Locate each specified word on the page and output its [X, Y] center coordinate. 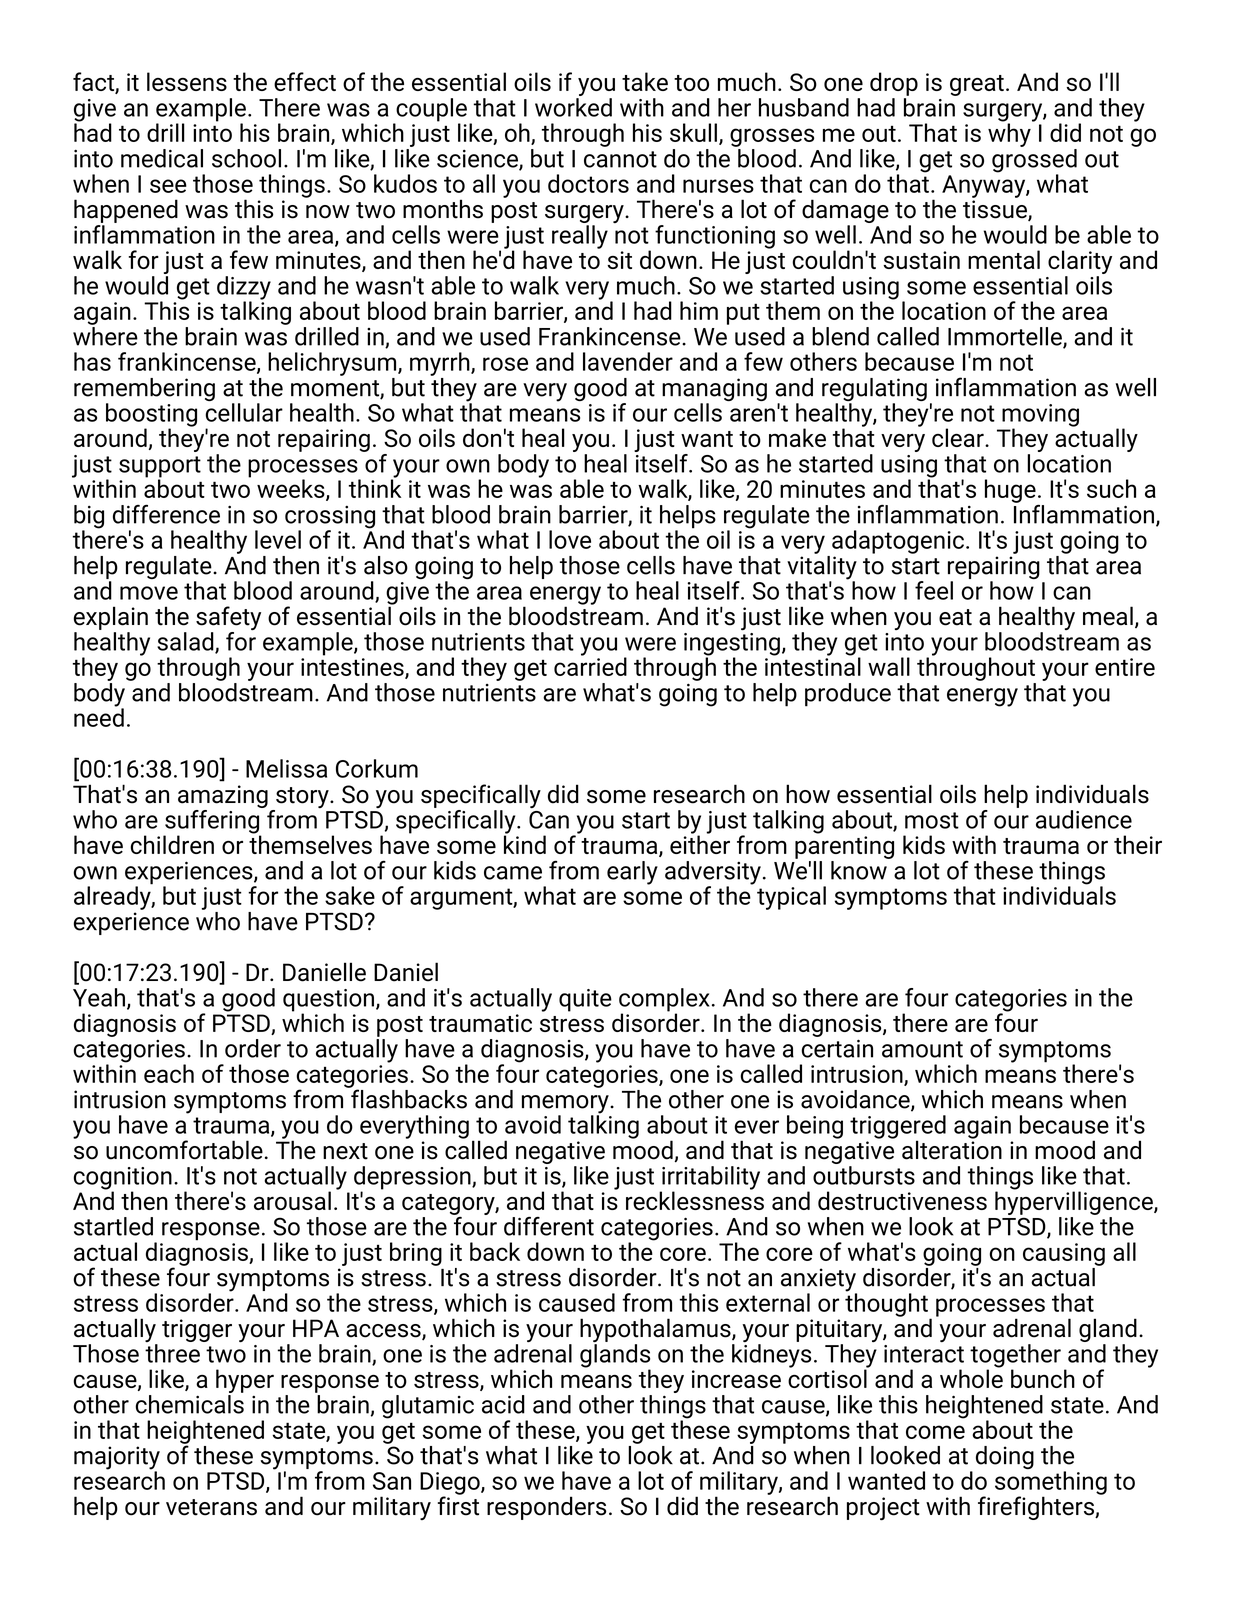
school [246, 158]
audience [1084, 819]
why [1010, 134]
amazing [223, 796]
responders [546, 1508]
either [700, 843]
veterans [211, 1507]
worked [573, 107]
